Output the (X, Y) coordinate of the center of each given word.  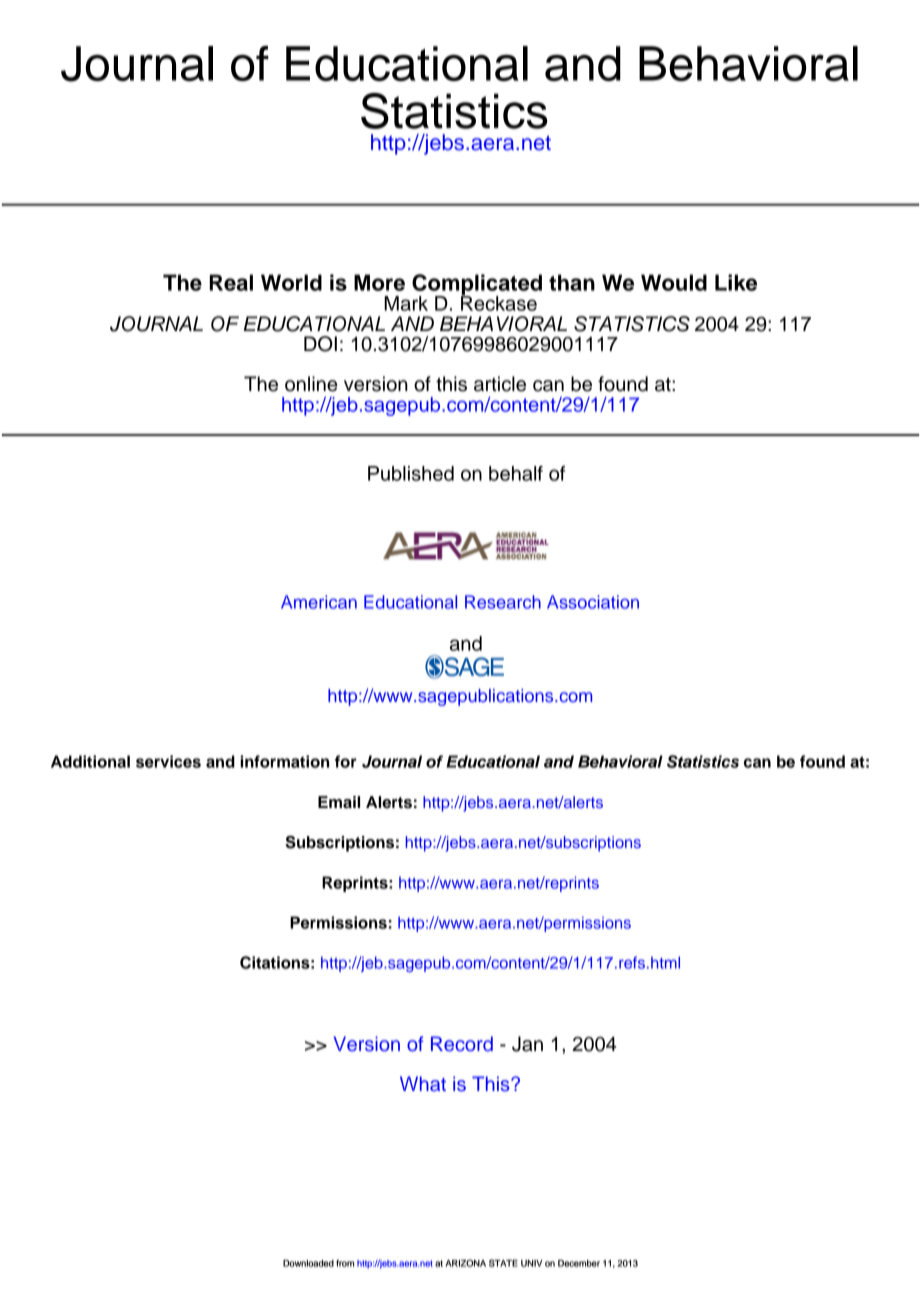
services (168, 761)
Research (503, 602)
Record (462, 1044)
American (319, 602)
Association (593, 602)
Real (231, 282)
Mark (406, 303)
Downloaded (308, 1263)
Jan (527, 1044)
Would (674, 282)
